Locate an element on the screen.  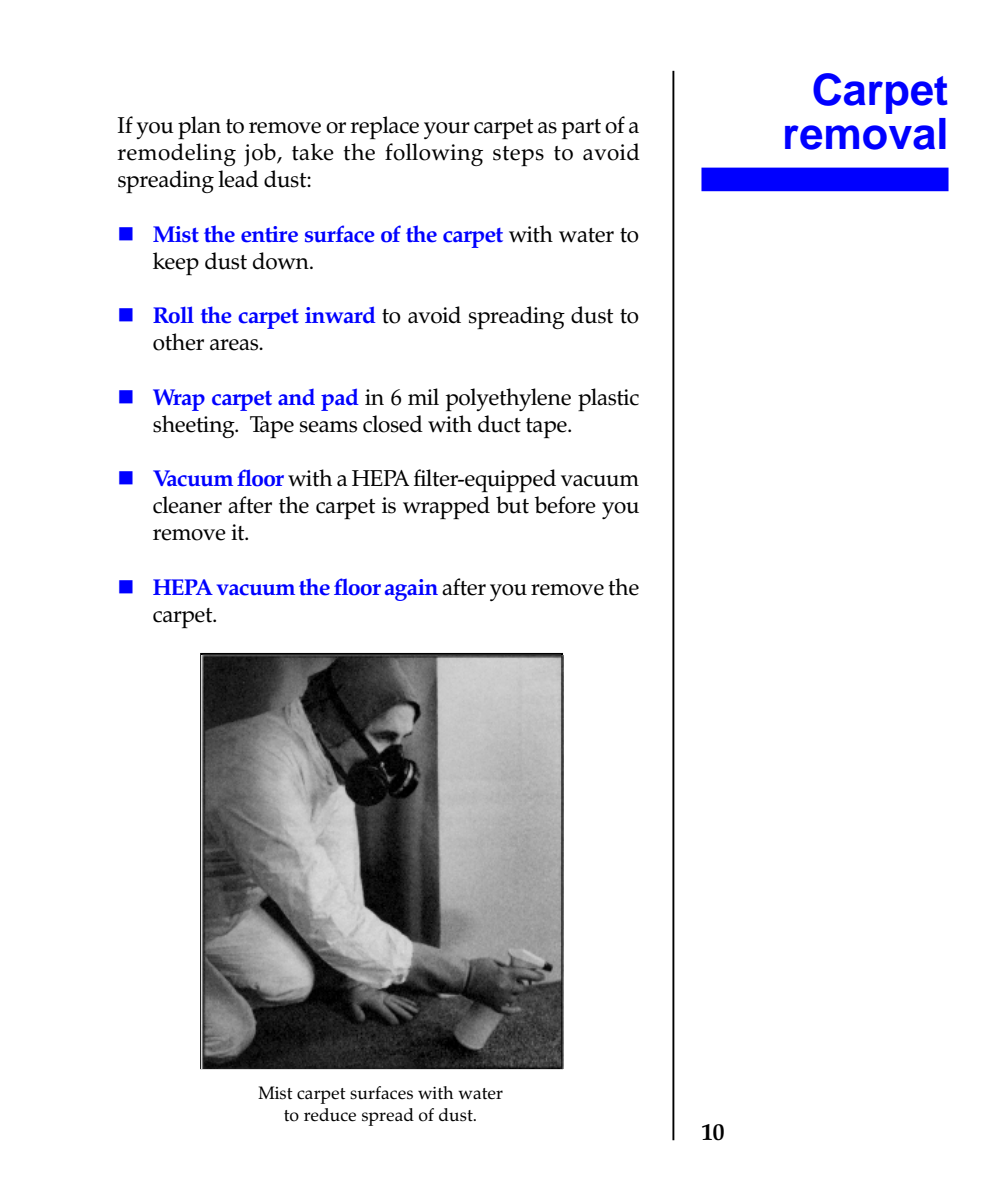
before is located at coordinates (565, 505).
